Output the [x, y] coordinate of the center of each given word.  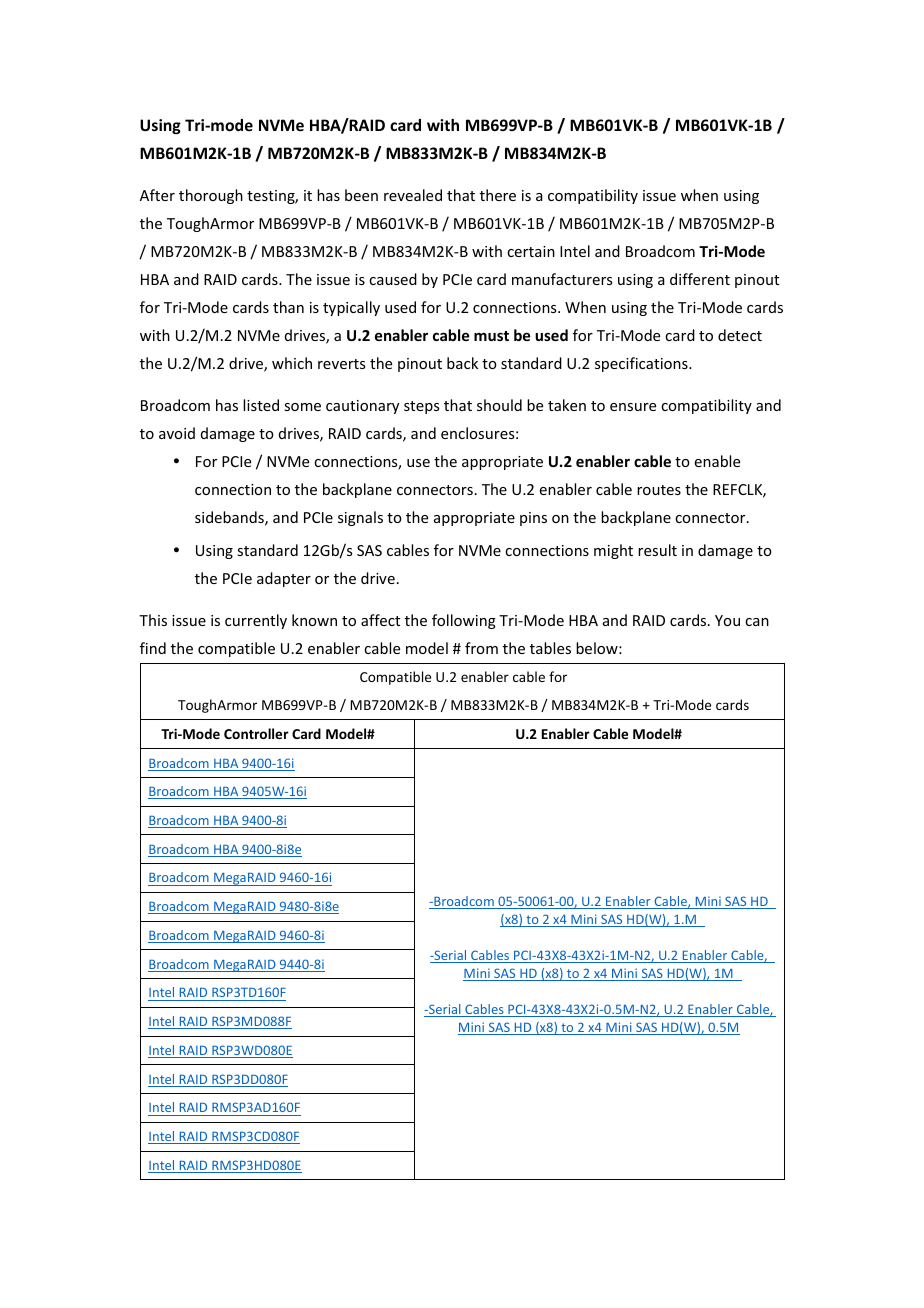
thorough [211, 196]
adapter [284, 579]
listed [261, 405]
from [481, 648]
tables [550, 648]
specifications [642, 364]
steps [421, 407]
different [700, 279]
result [657, 550]
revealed [413, 195]
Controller [256, 733]
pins [533, 519]
